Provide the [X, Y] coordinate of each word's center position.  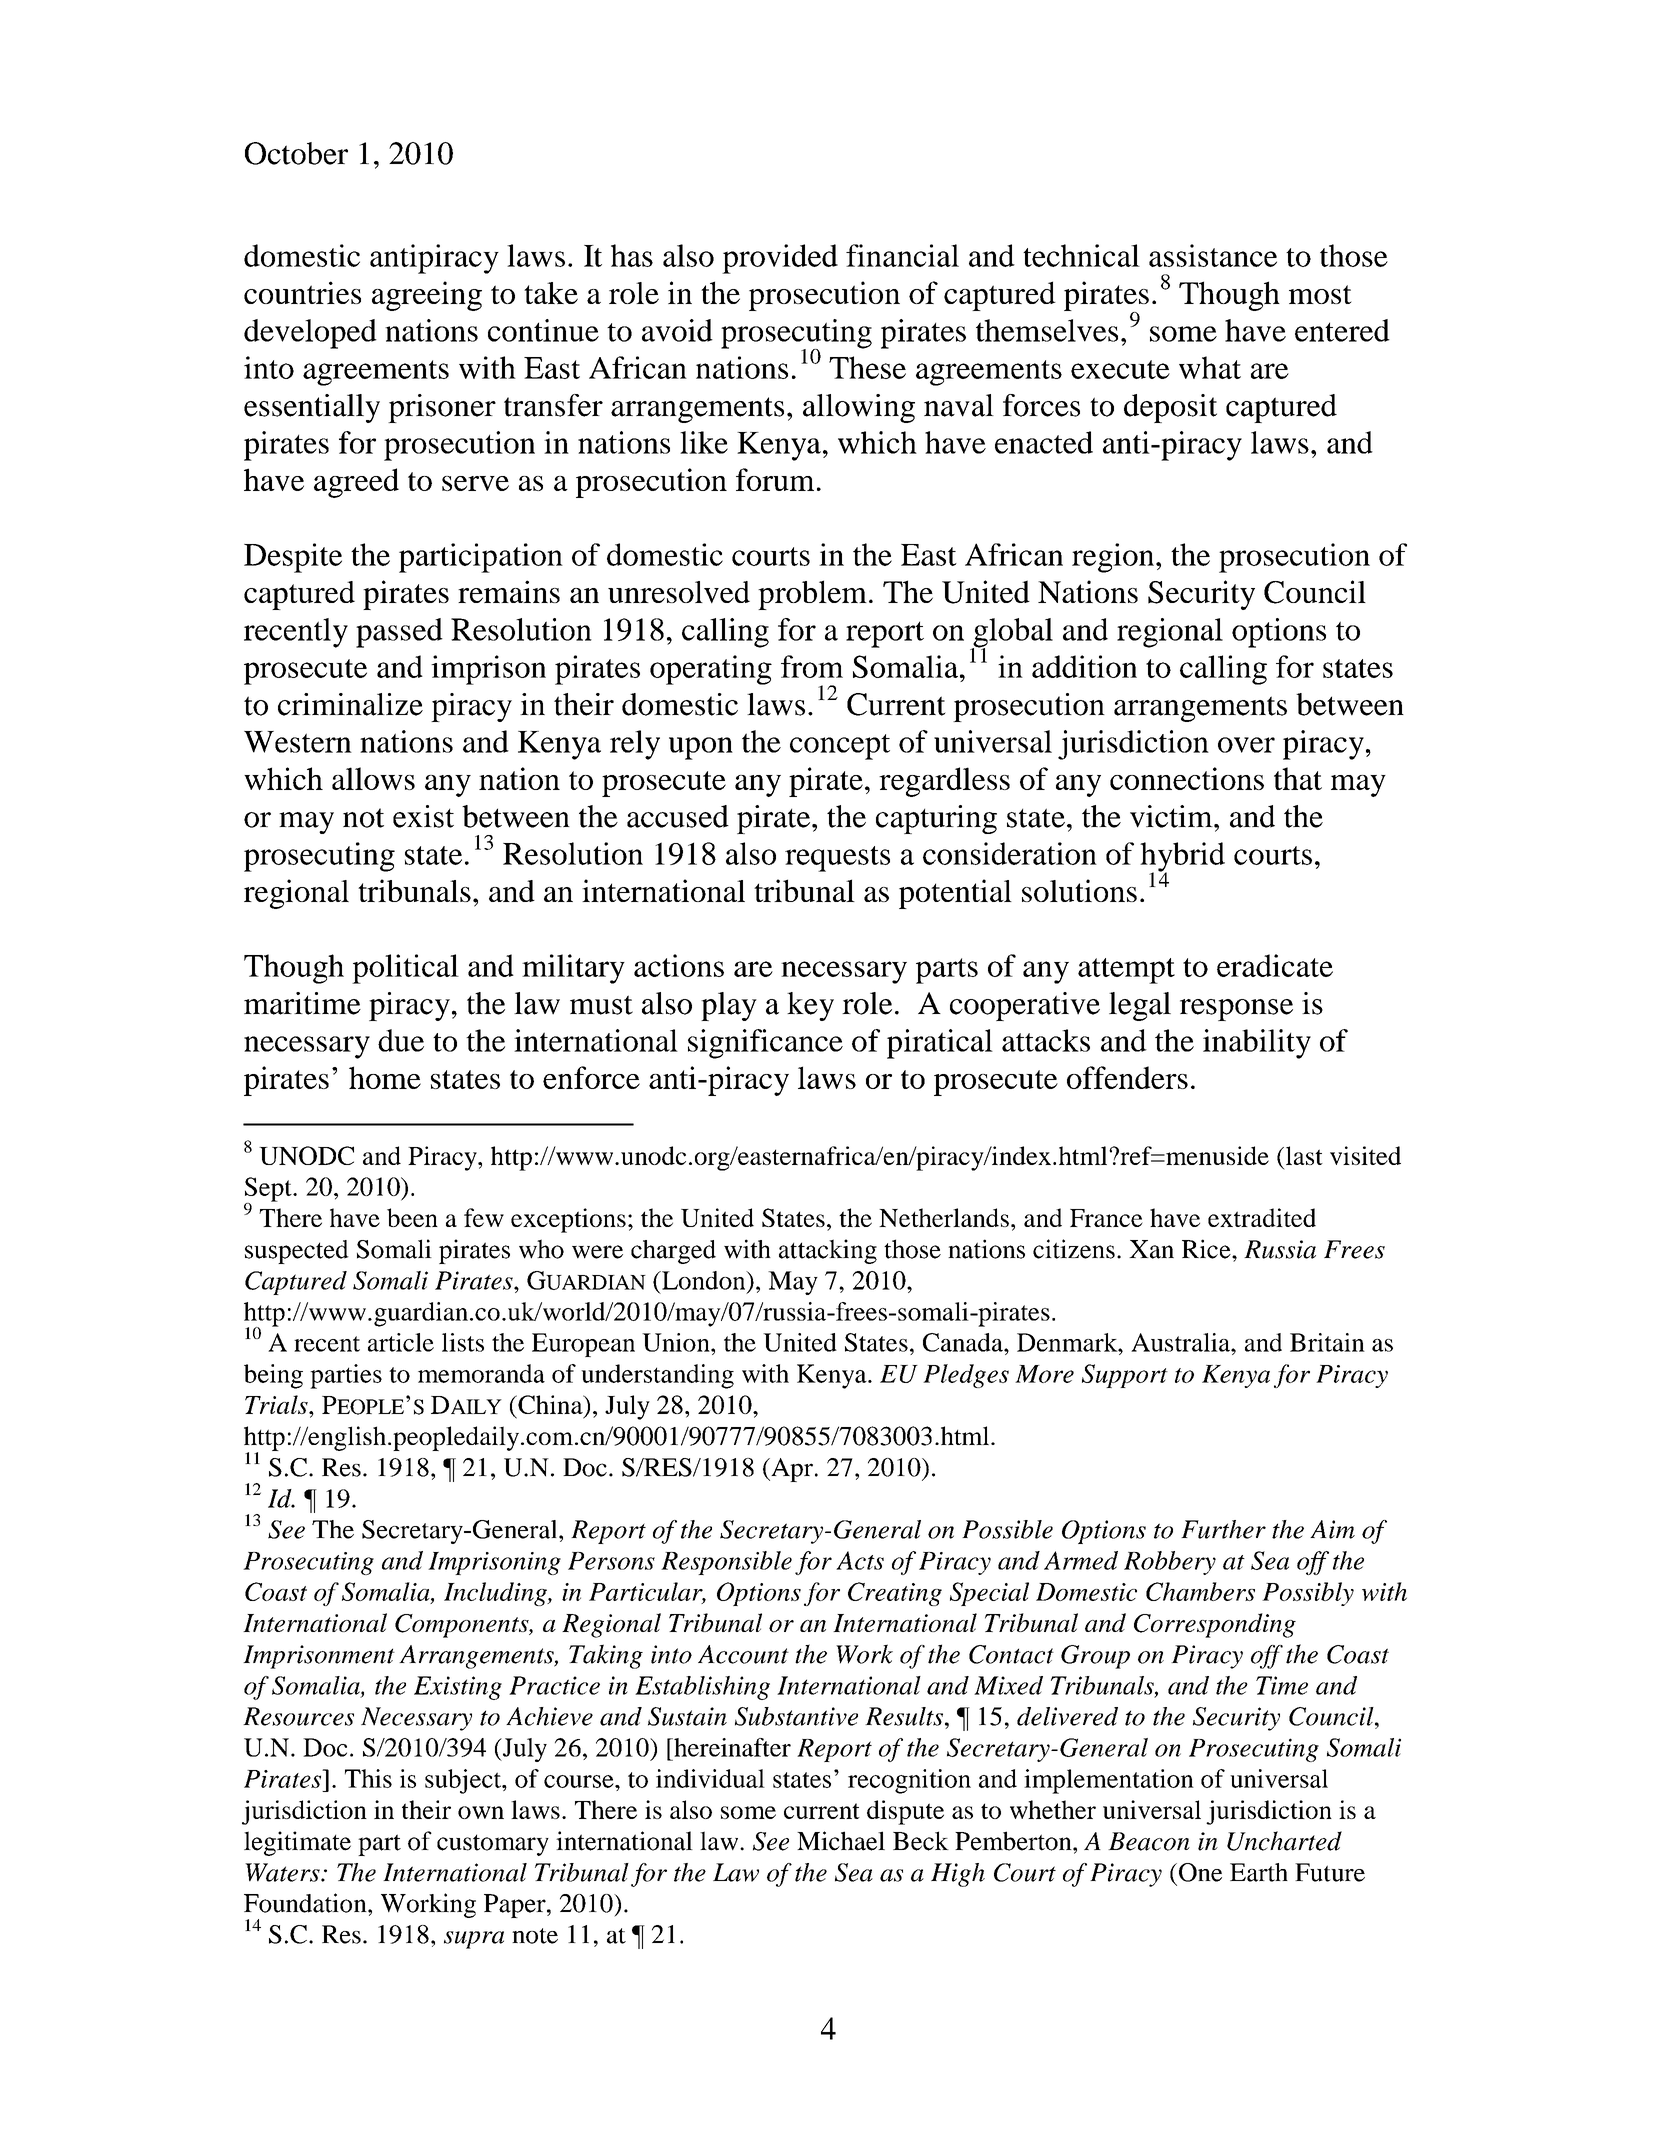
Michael [841, 1841]
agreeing [427, 296]
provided [780, 259]
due [401, 1040]
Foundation [306, 1903]
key [810, 1006]
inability [1257, 1044]
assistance [1213, 255]
